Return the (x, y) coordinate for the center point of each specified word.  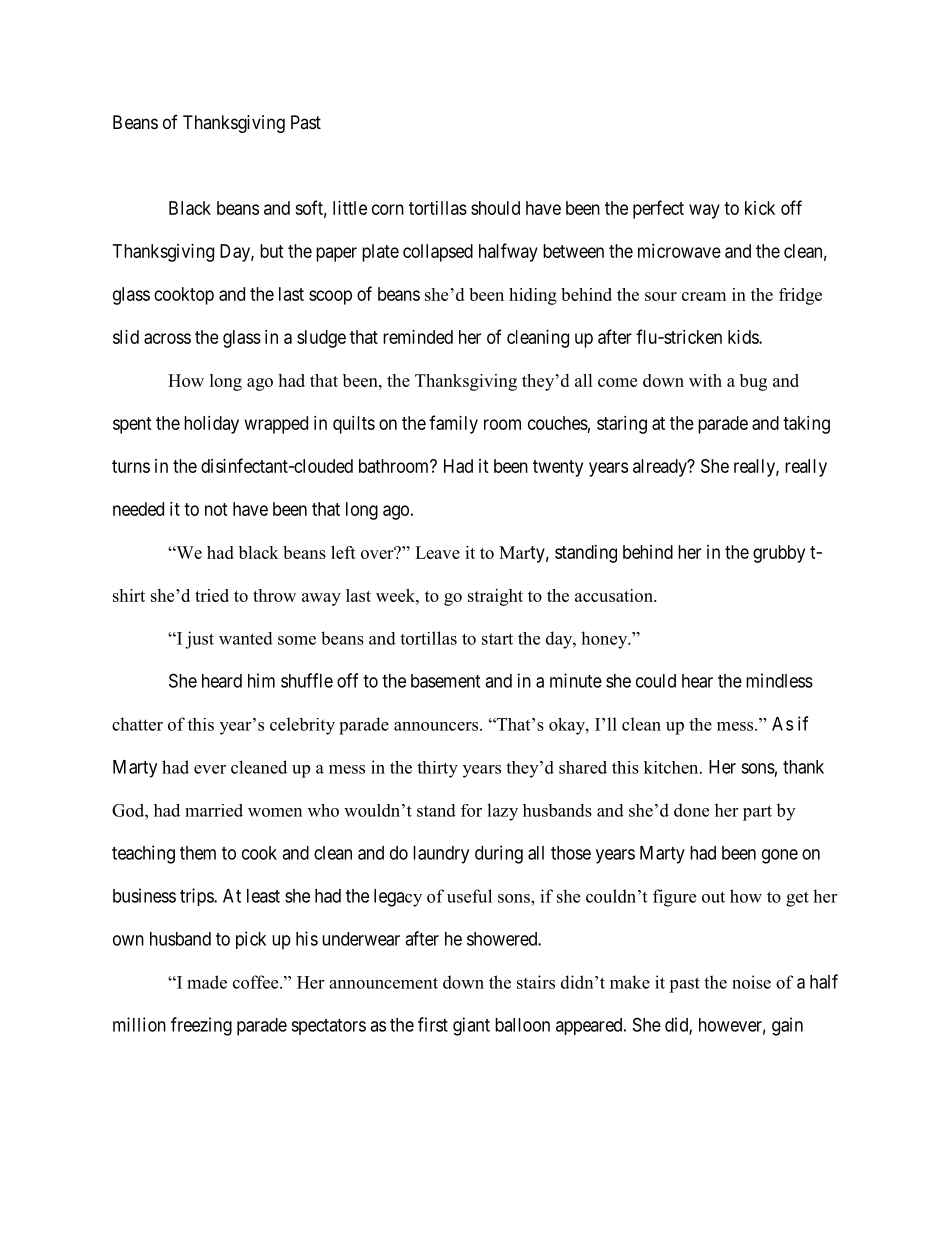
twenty (558, 468)
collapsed (438, 253)
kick (760, 208)
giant (471, 1026)
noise (751, 982)
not (216, 509)
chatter (137, 724)
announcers (437, 726)
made (207, 982)
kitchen (672, 767)
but (272, 251)
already (661, 468)
